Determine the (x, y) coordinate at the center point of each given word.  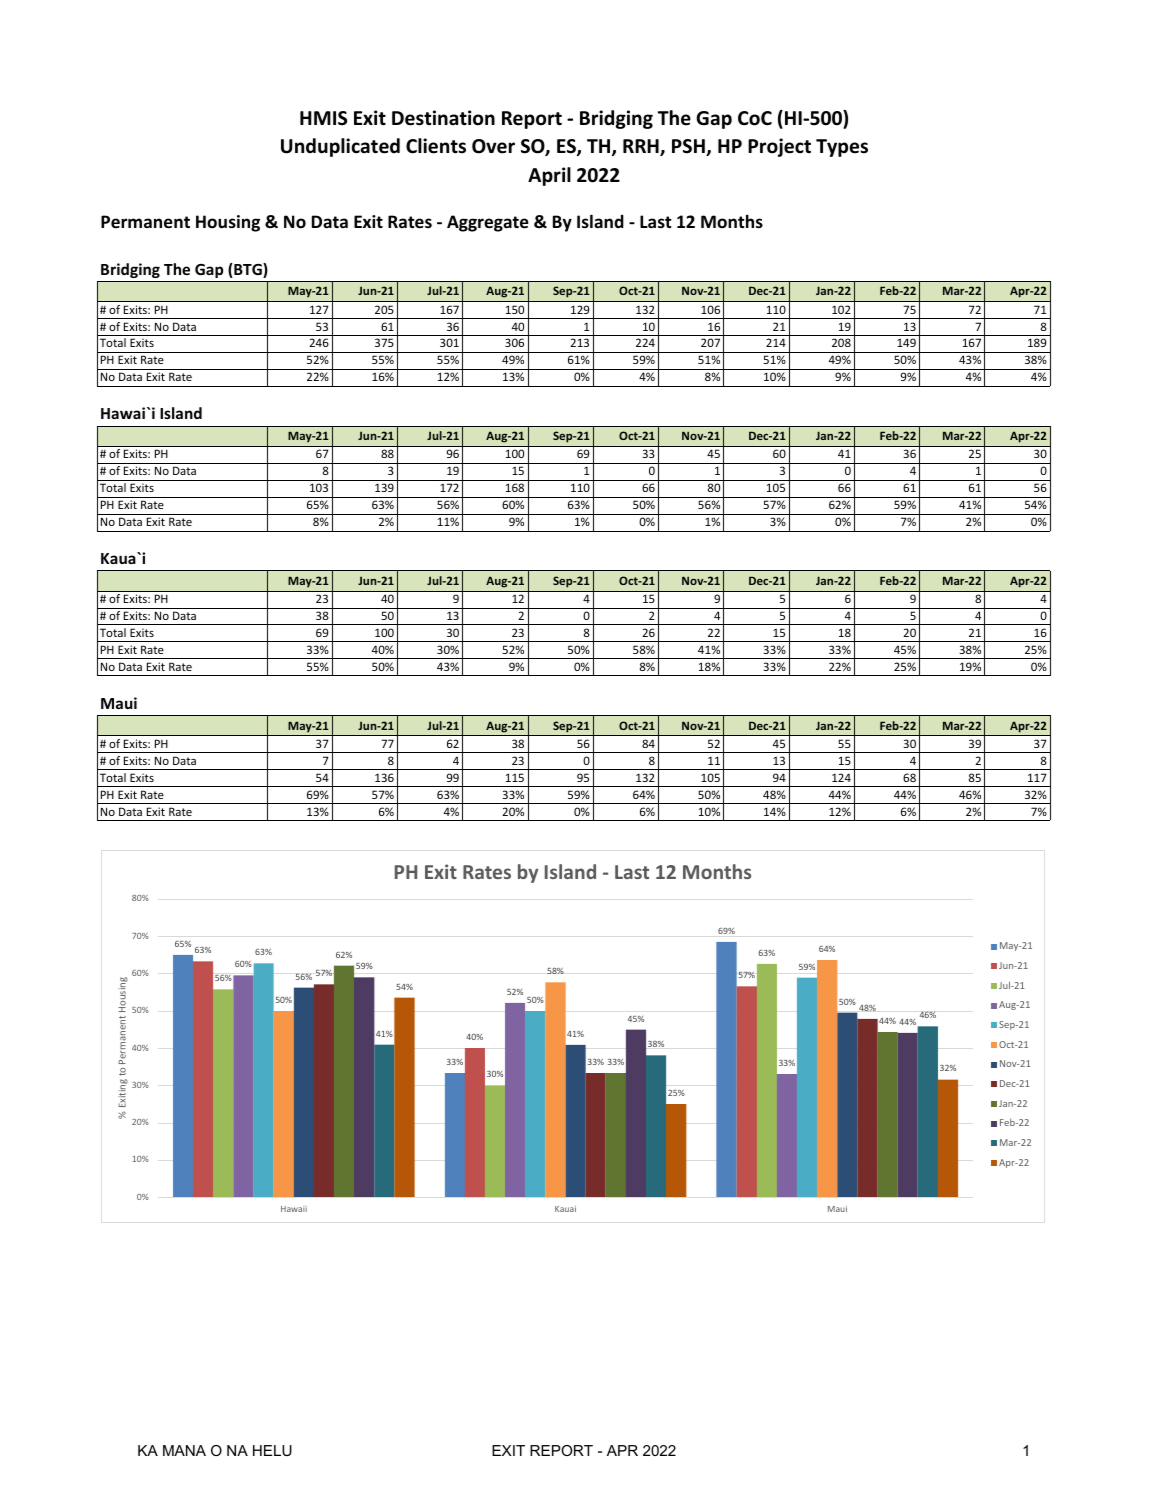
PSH (689, 147)
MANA (184, 1450)
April (549, 176)
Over (493, 146)
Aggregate (488, 223)
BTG (248, 270)
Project (779, 147)
